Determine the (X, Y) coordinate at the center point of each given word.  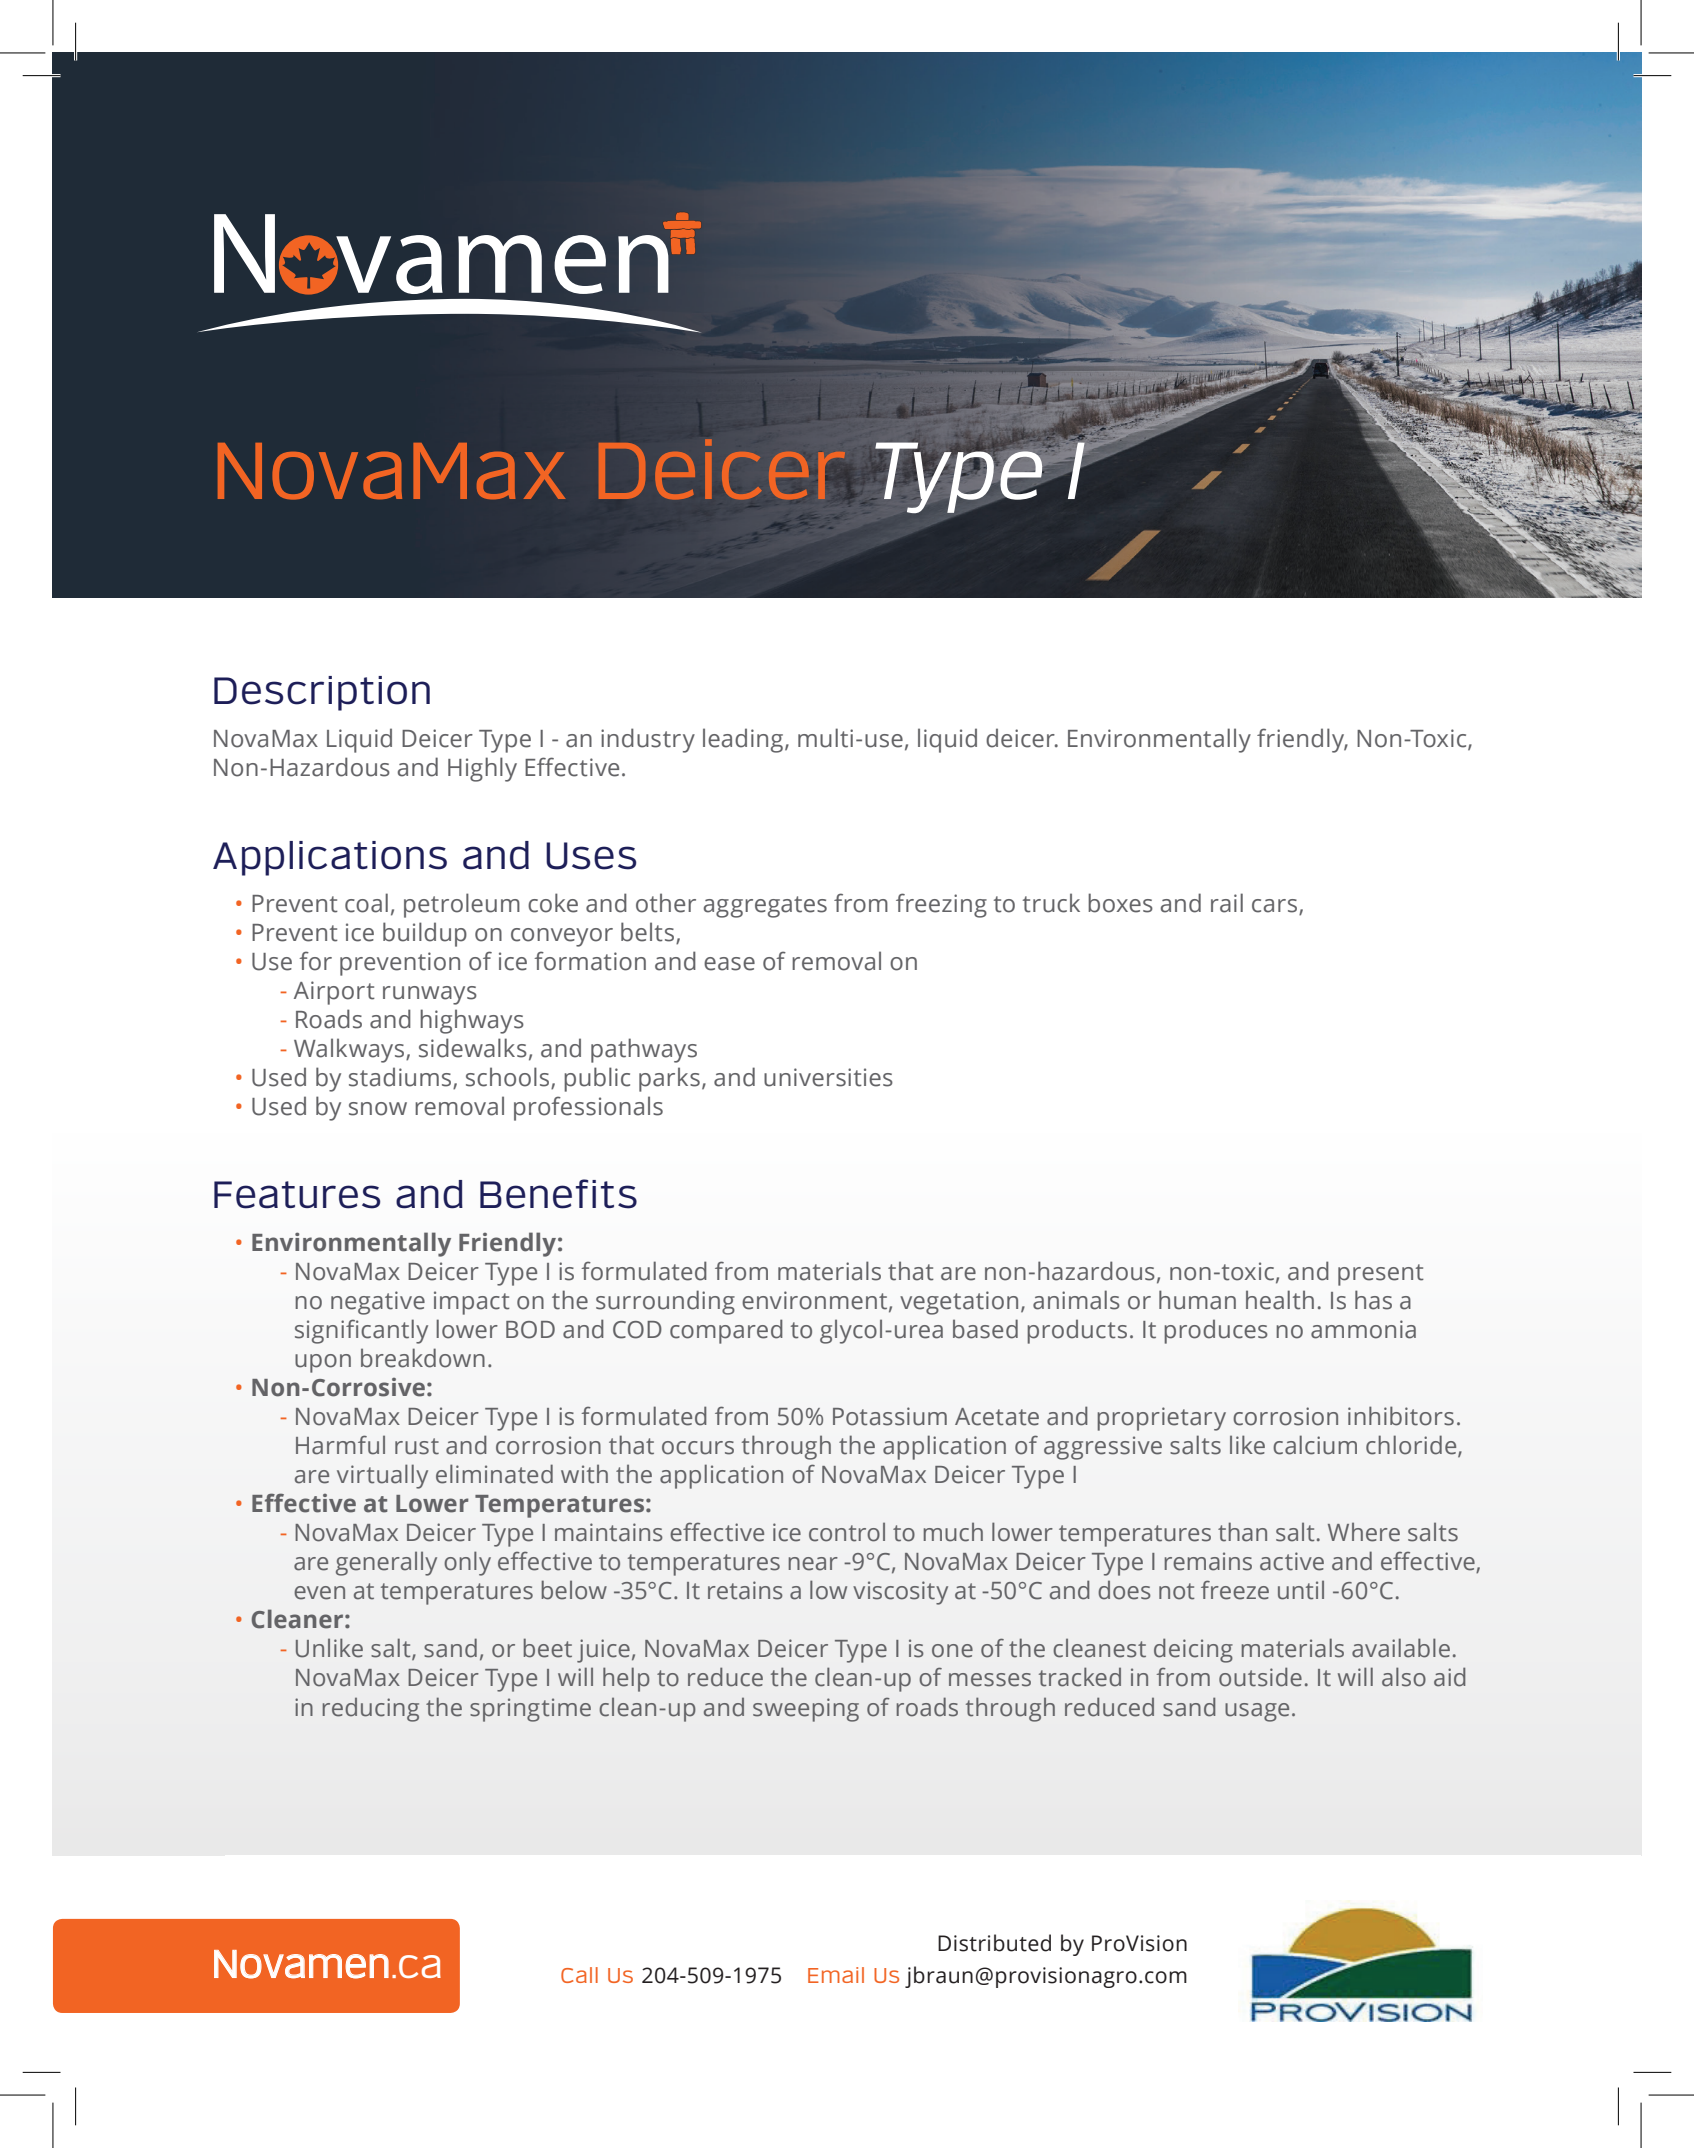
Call (579, 1975)
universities (828, 1077)
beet (548, 1648)
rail (1227, 903)
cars (1274, 906)
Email (836, 1975)
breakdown (423, 1358)
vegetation (959, 1303)
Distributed (994, 1943)
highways (472, 1021)
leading (743, 740)
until (1301, 1590)
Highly (482, 769)
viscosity (900, 1593)
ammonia (1363, 1329)
